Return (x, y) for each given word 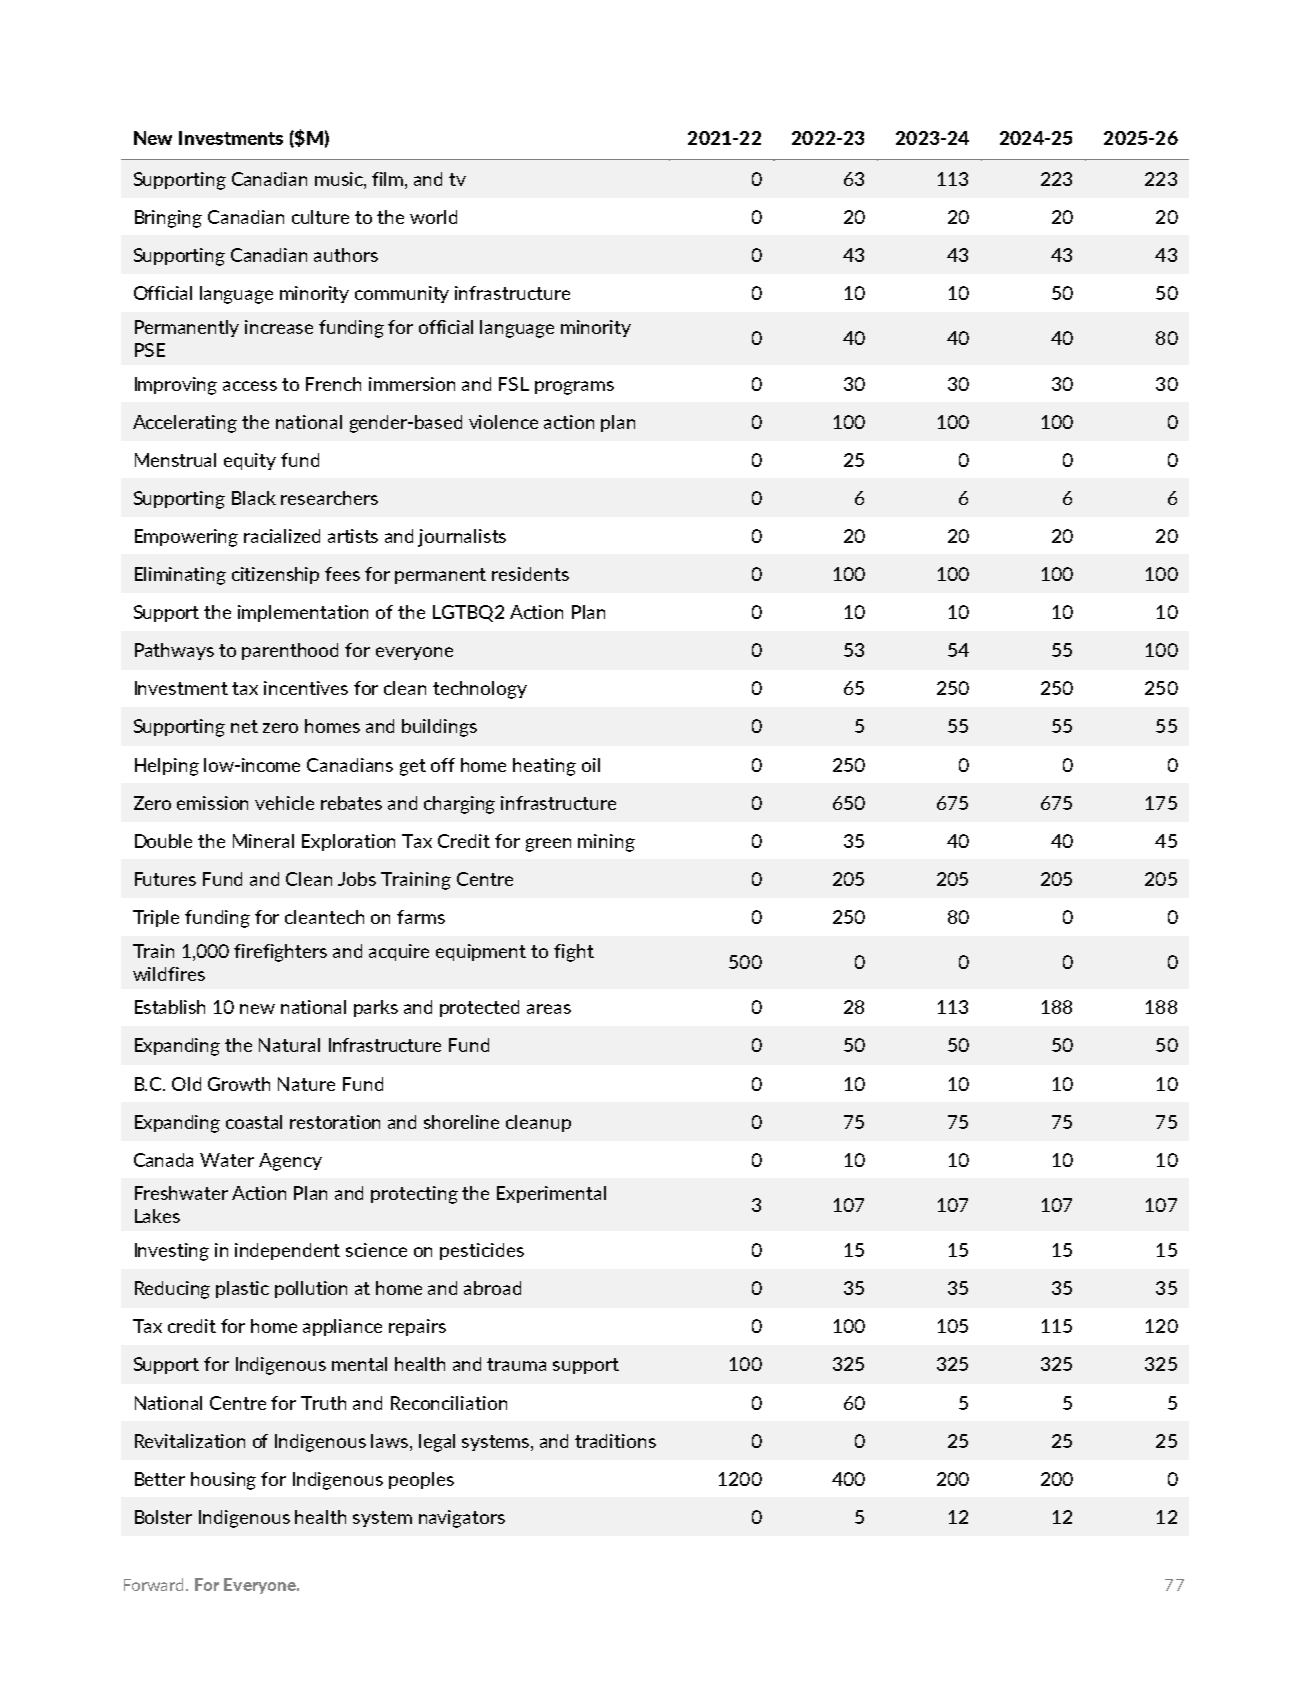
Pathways (174, 651)
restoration (335, 1122)
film (389, 179)
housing (223, 1481)
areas (549, 1009)
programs (574, 388)
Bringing (168, 219)
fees (342, 574)
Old (186, 1084)
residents (530, 574)
